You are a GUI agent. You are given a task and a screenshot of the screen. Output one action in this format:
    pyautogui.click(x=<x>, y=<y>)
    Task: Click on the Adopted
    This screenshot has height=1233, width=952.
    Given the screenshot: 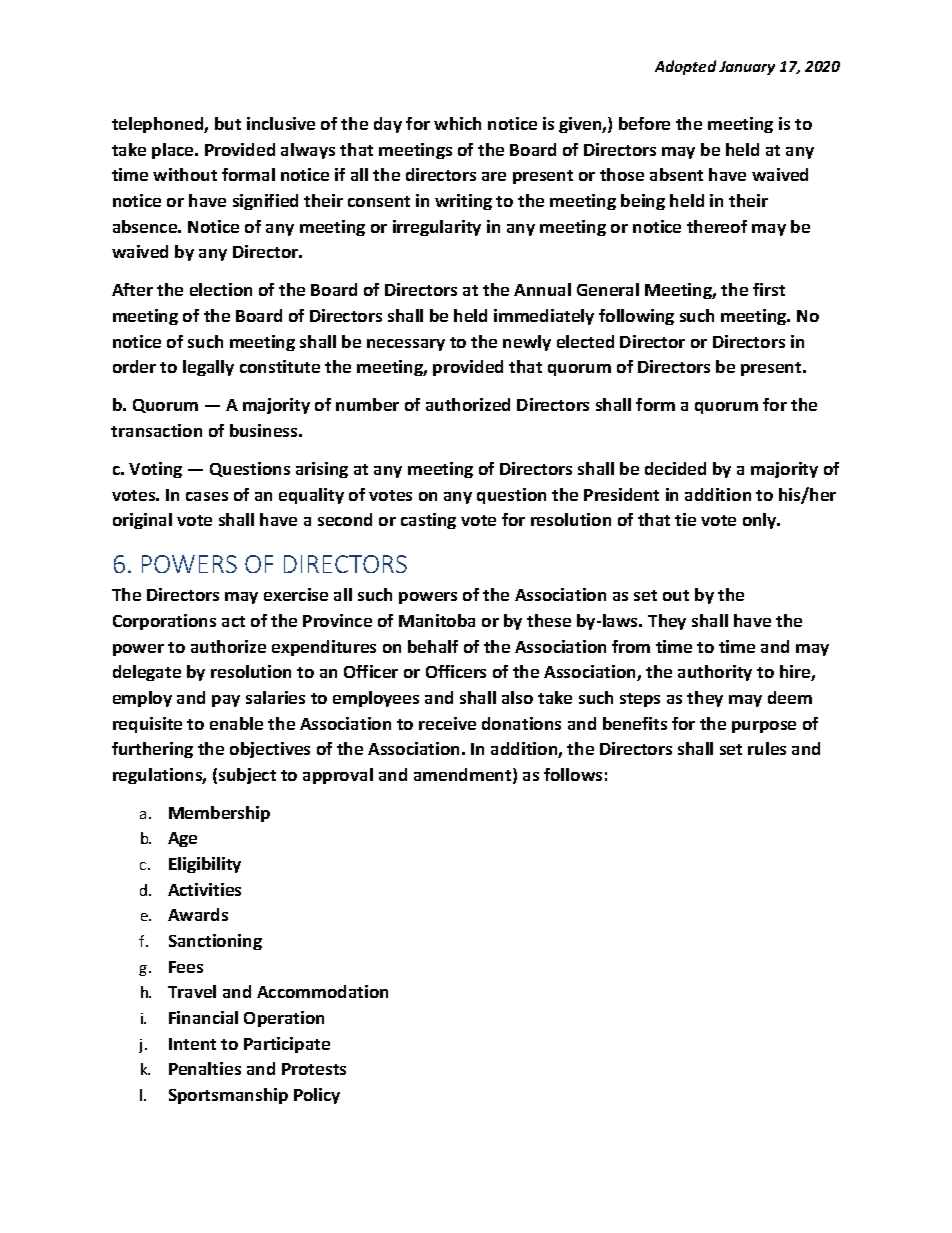 What is the action you would take?
    pyautogui.click(x=685, y=67)
